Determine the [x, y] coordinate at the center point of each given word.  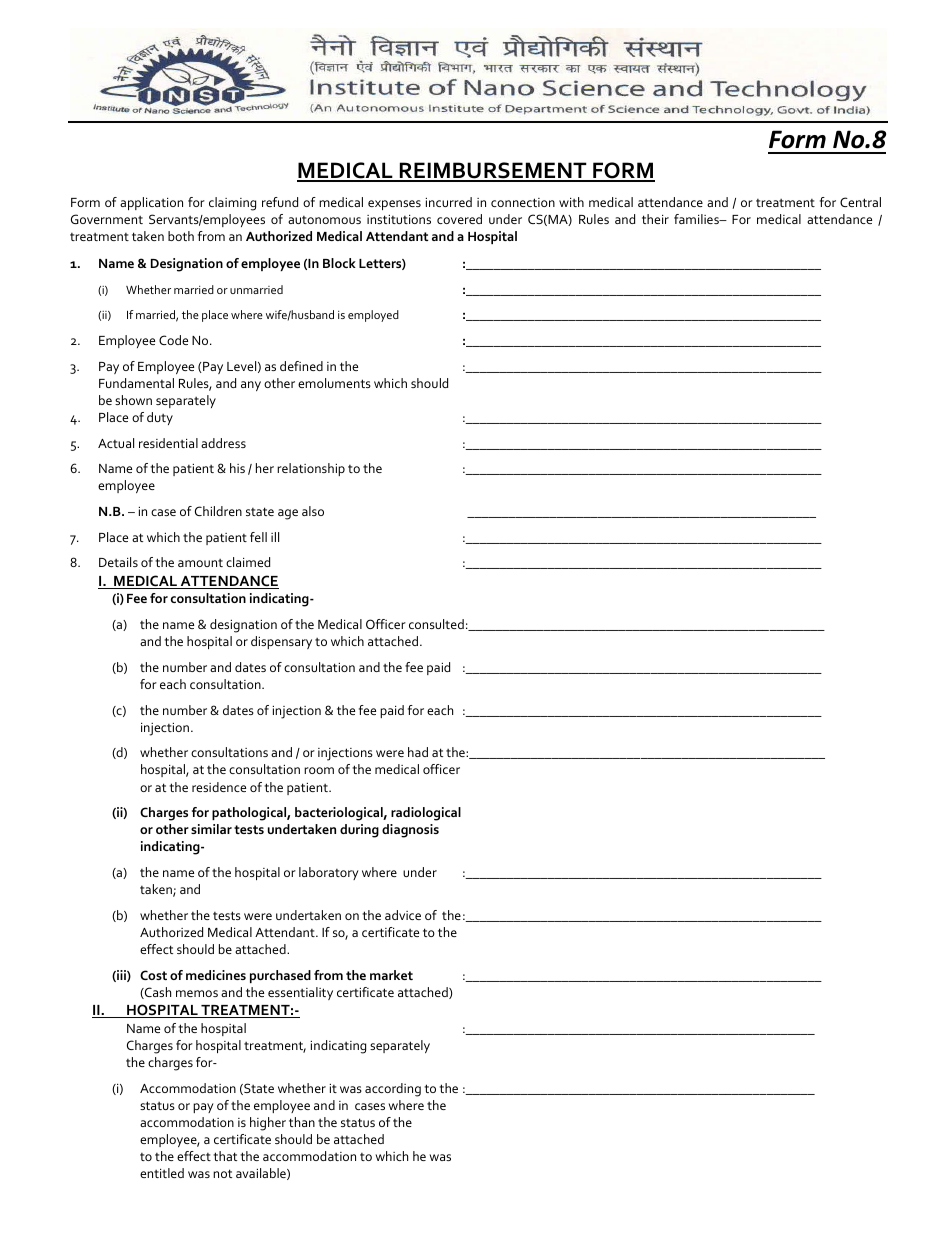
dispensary [281, 642]
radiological [426, 814]
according [393, 1090]
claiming [232, 204]
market [391, 975]
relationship [311, 469]
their [655, 219]
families [697, 219]
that [225, 1156]
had [418, 752]
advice [403, 915]
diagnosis [410, 831]
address [223, 443]
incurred [449, 202]
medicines [216, 975]
